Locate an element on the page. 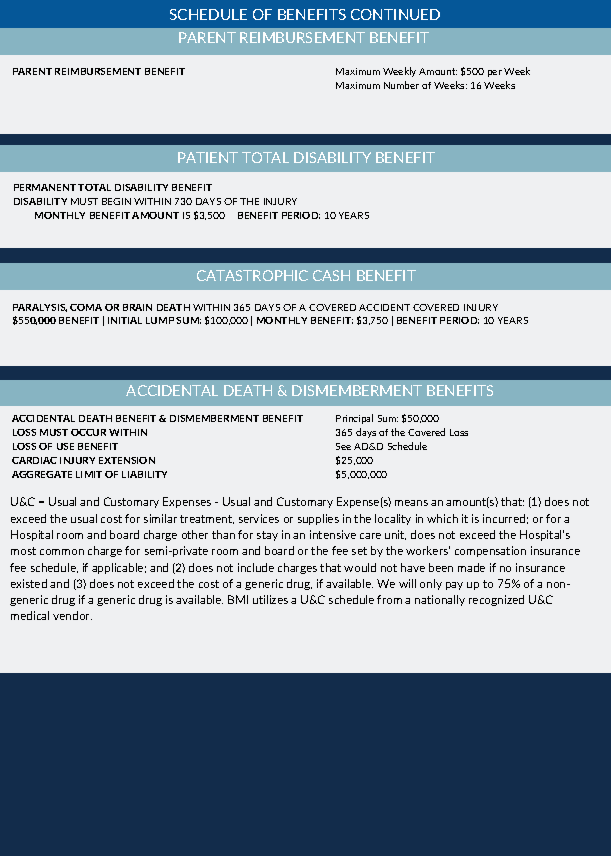 This image has width=611, height=856. CASH is located at coordinates (331, 275).
